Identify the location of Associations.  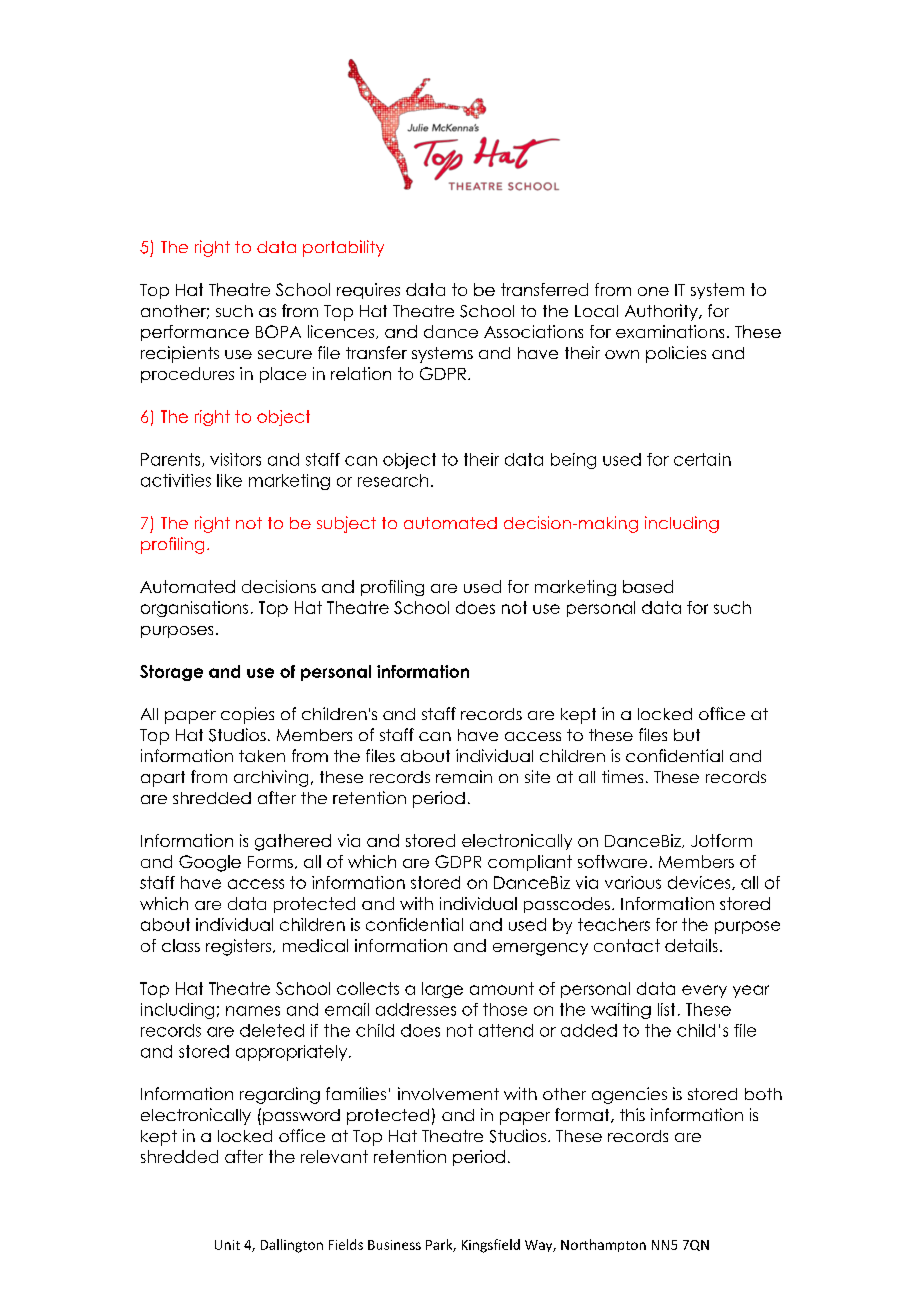
(533, 331).
